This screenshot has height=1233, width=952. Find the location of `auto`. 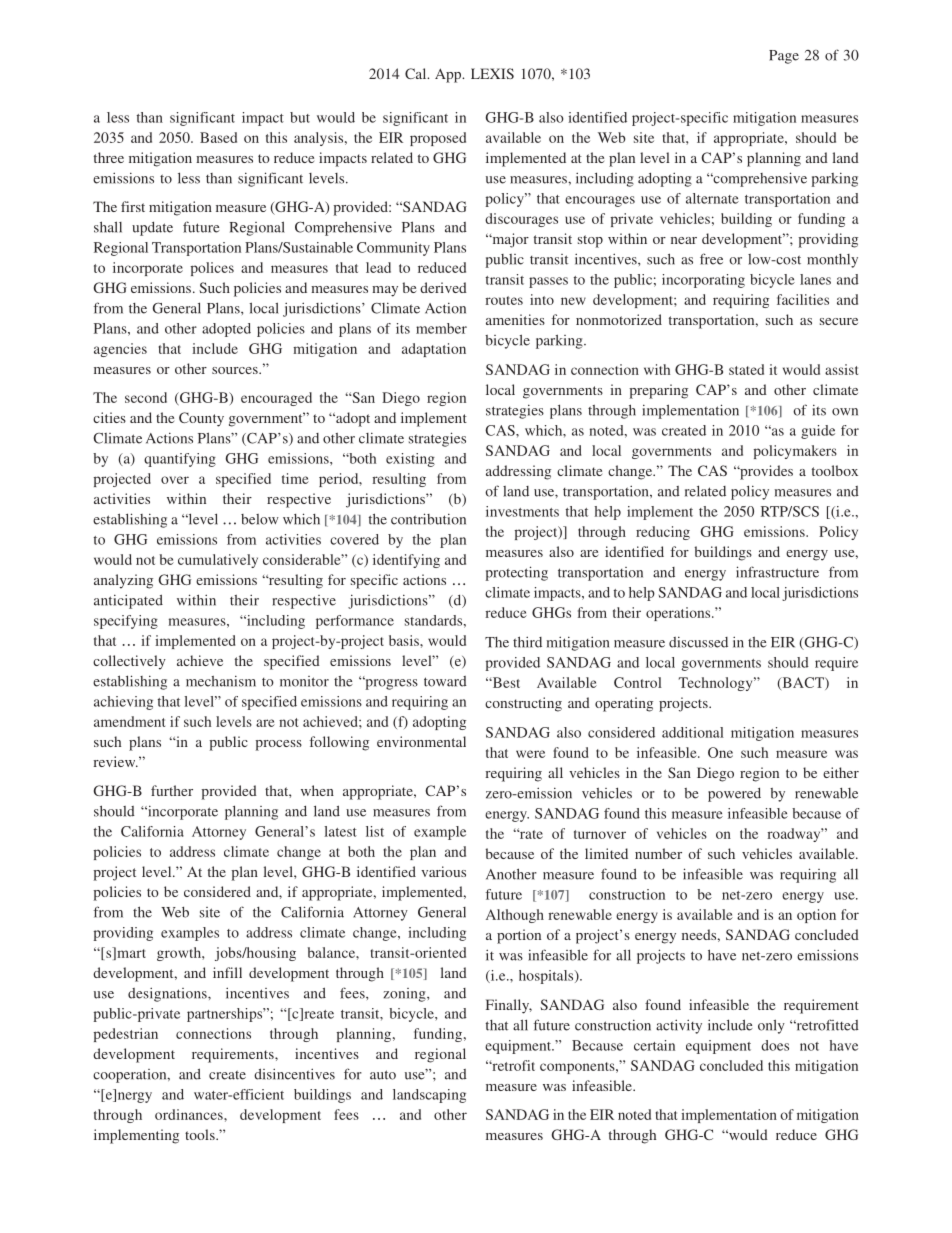

auto is located at coordinates (383, 1075).
